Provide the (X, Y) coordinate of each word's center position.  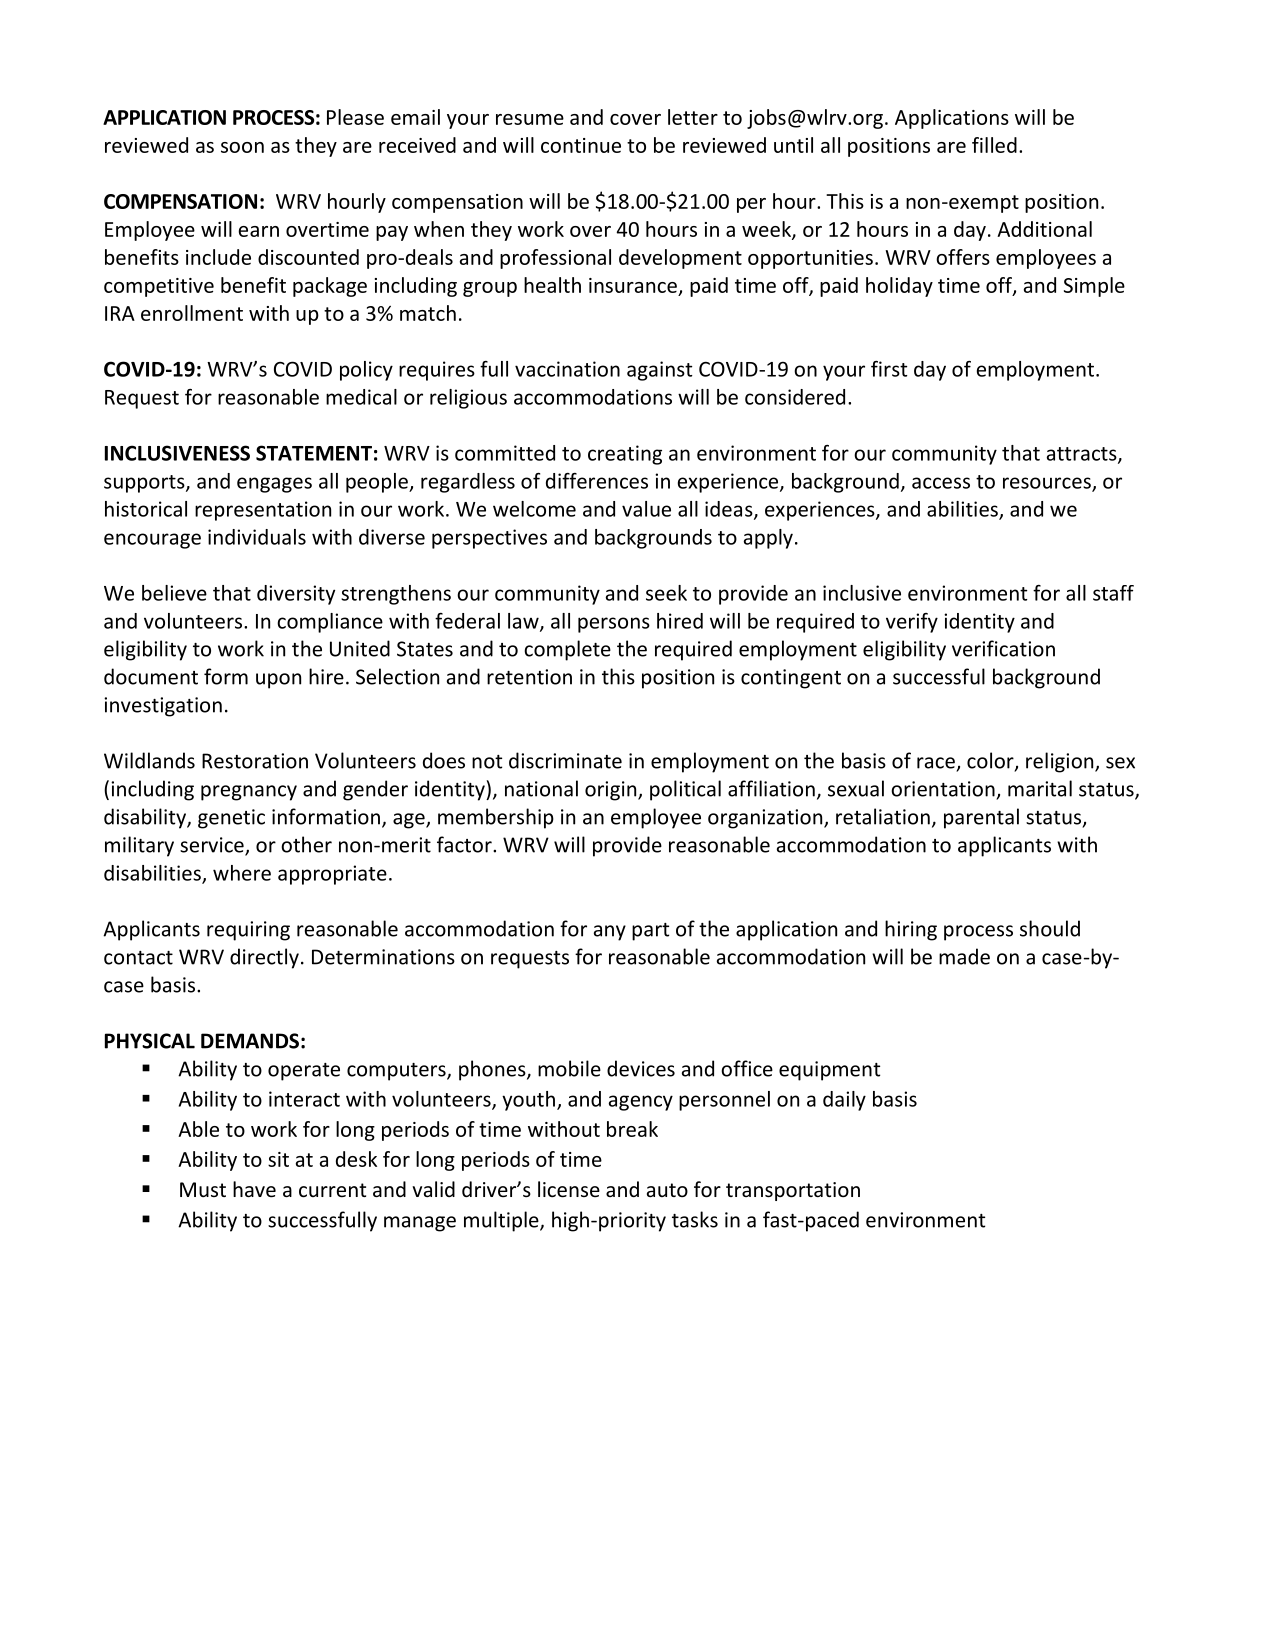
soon (242, 147)
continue (581, 145)
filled (994, 145)
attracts (1083, 455)
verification (1003, 648)
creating (625, 455)
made (964, 956)
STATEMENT (314, 453)
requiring (248, 931)
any (610, 933)
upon (278, 681)
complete (567, 650)
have (254, 1189)
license (569, 1189)
